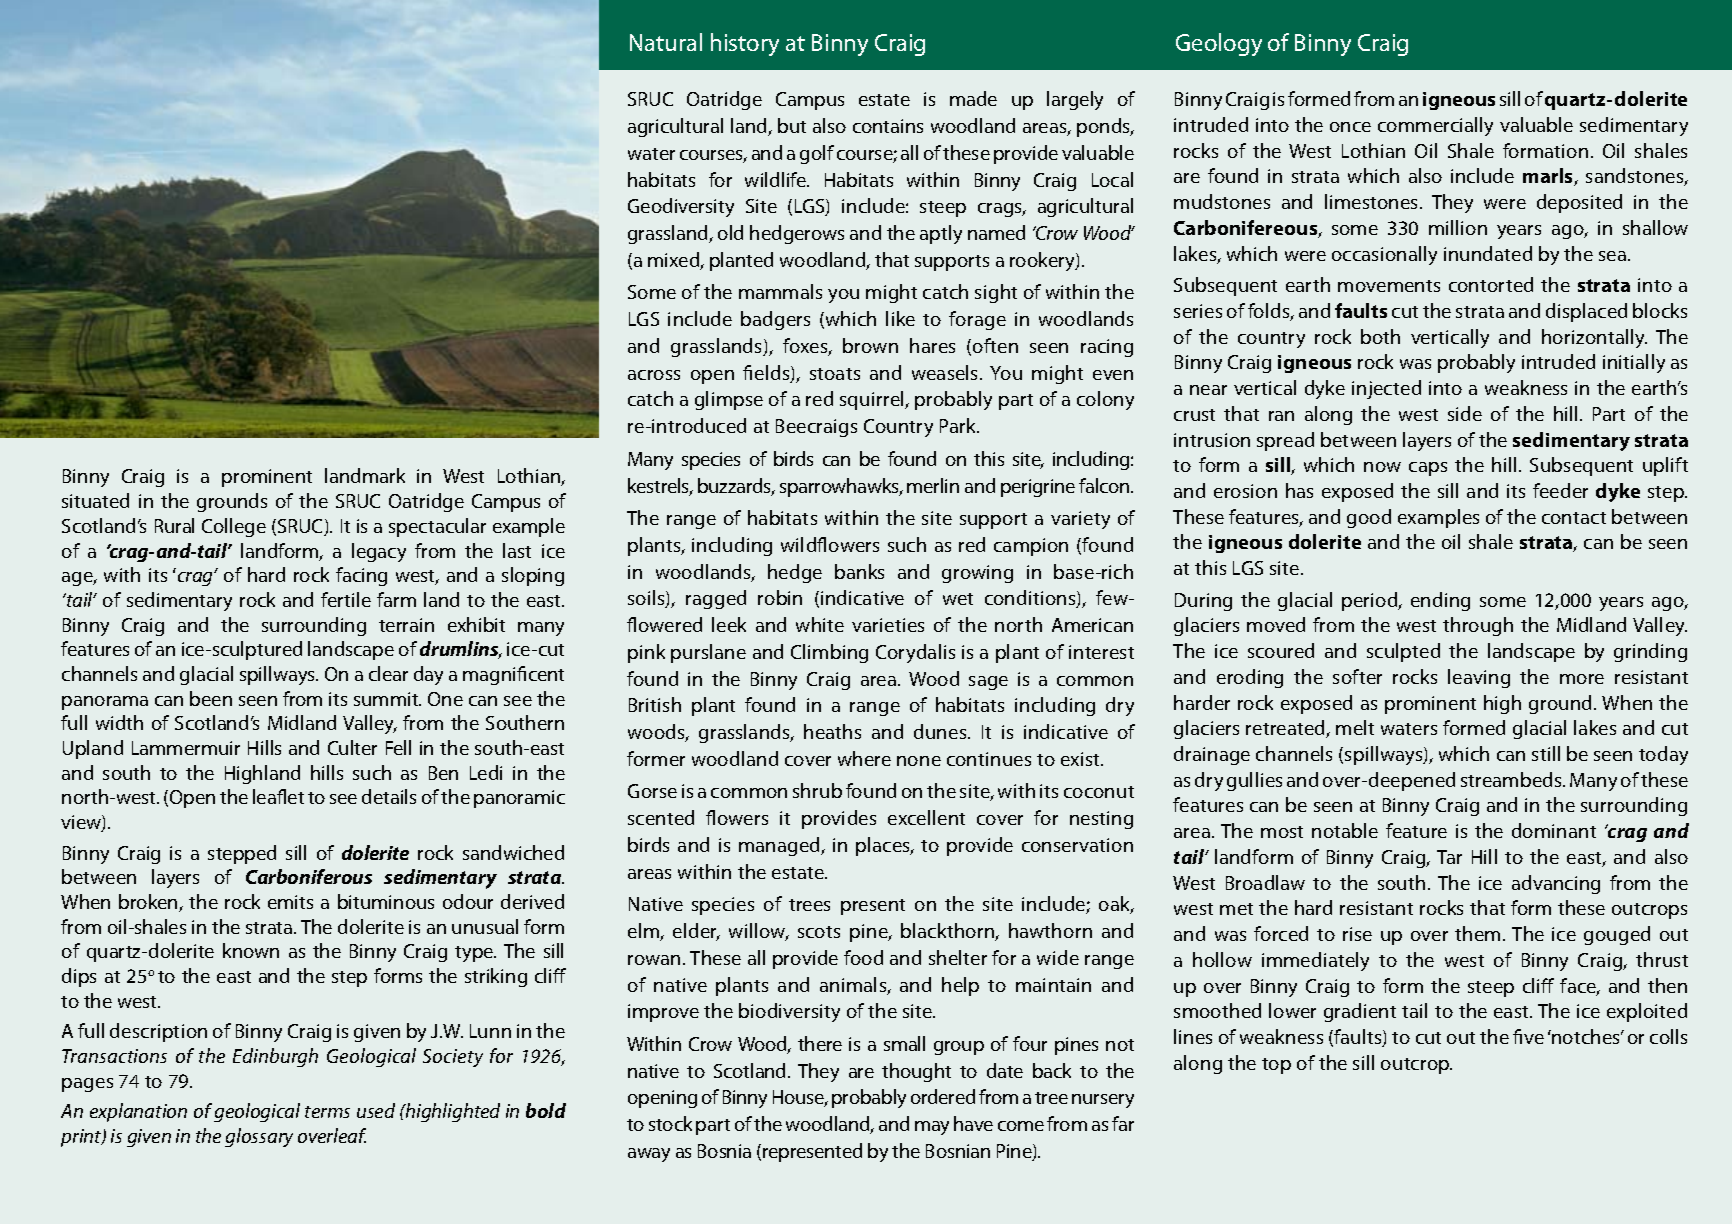 The image size is (1732, 1225). I want to click on still, so click(1546, 753).
